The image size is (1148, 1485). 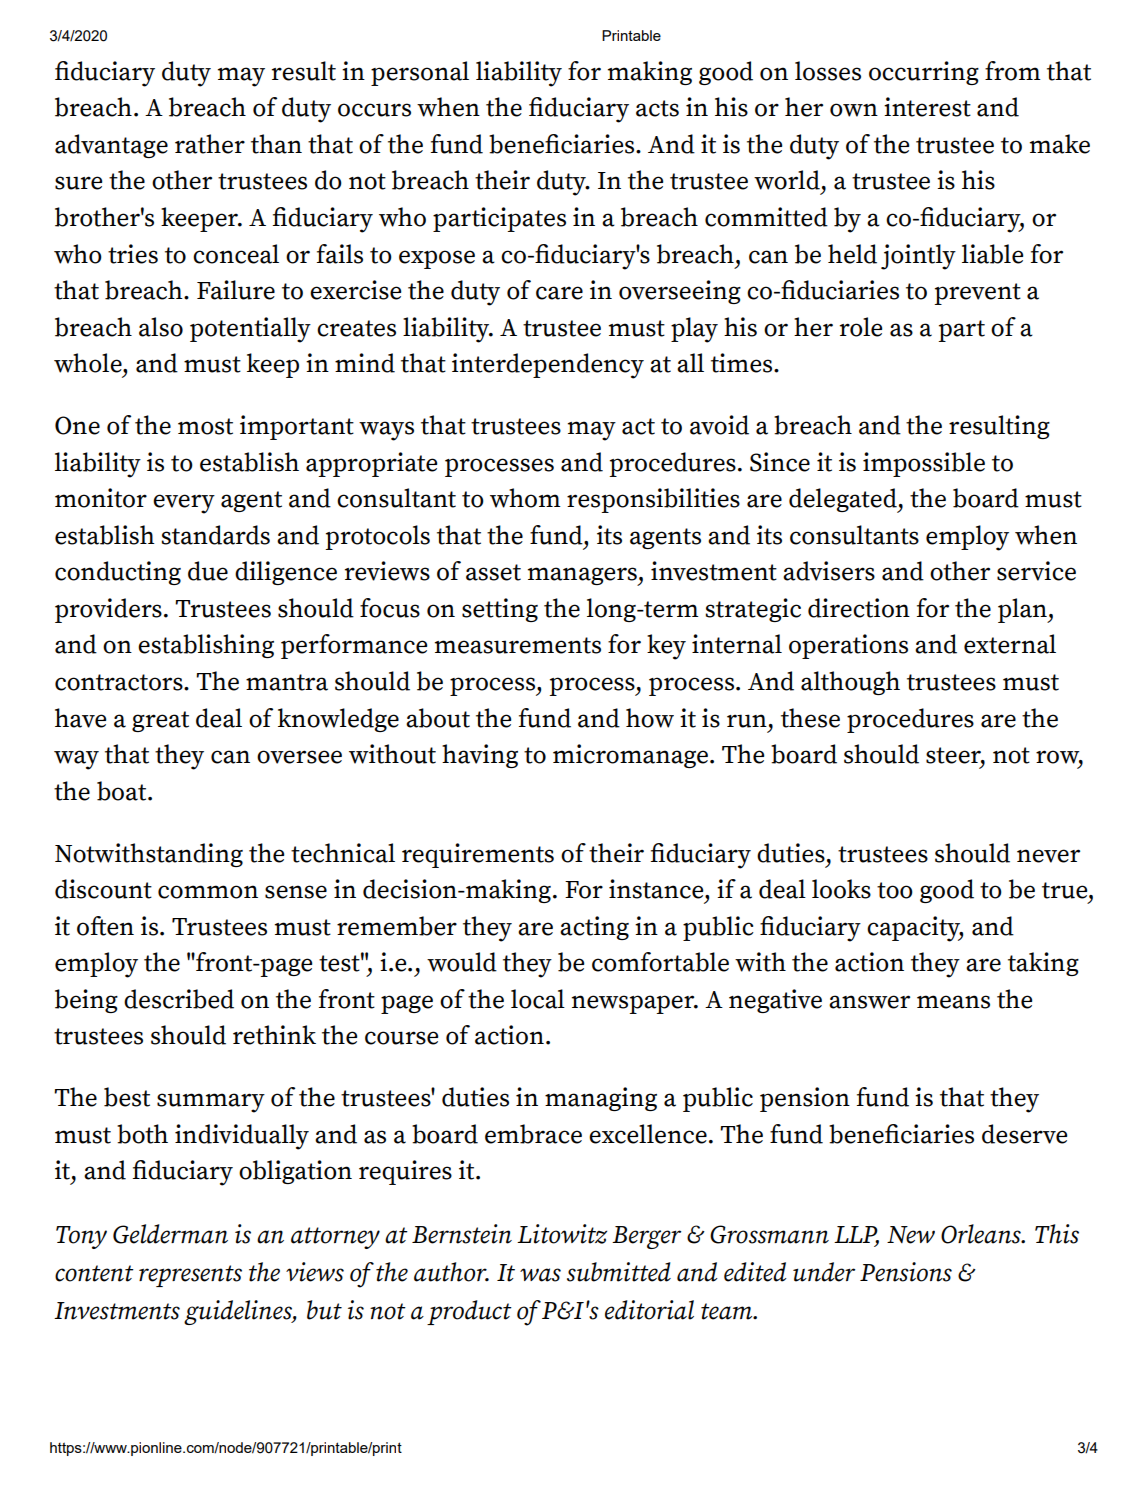 I want to click on means, so click(x=953, y=1002).
